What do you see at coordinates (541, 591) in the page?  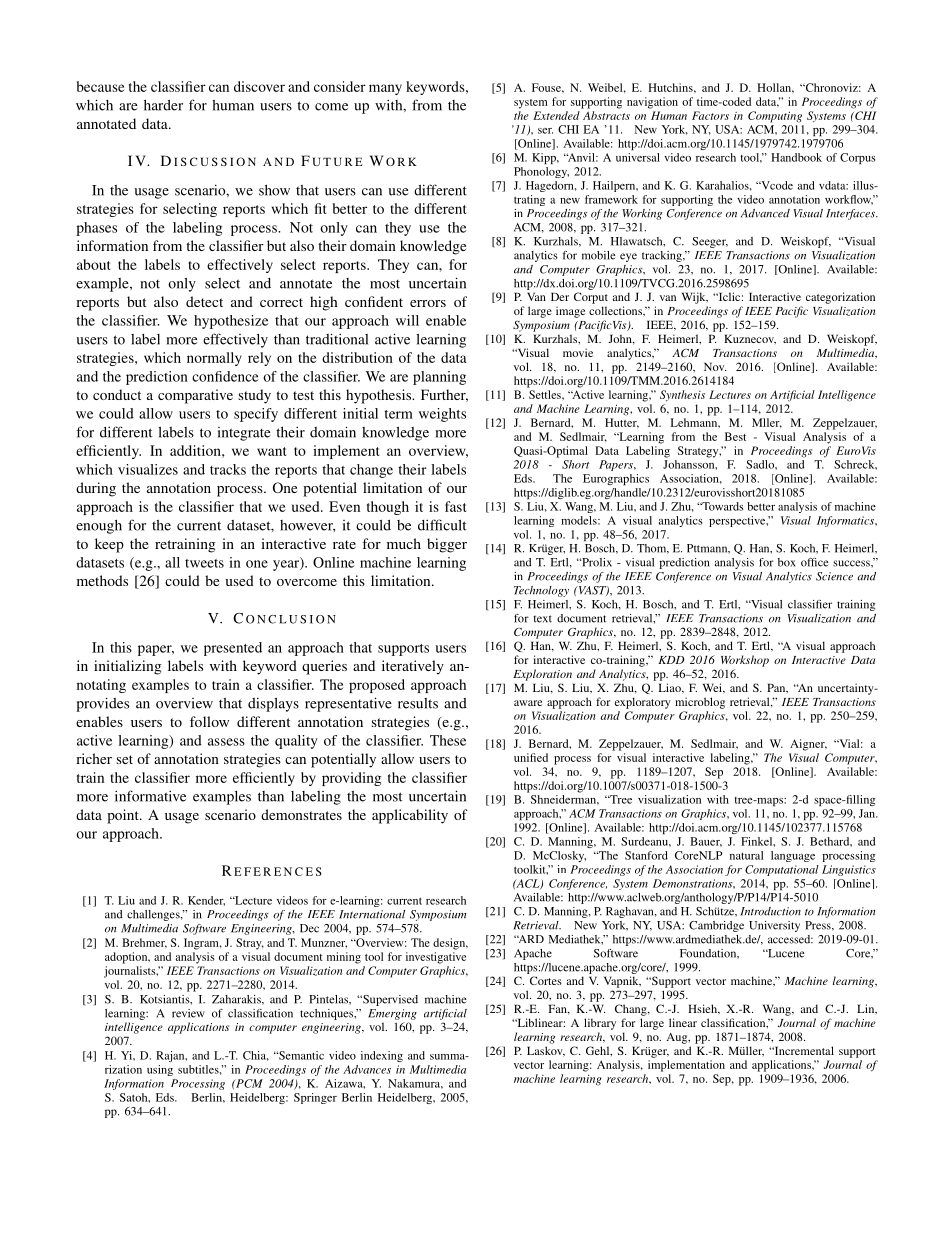 I see `Technology` at bounding box center [541, 591].
